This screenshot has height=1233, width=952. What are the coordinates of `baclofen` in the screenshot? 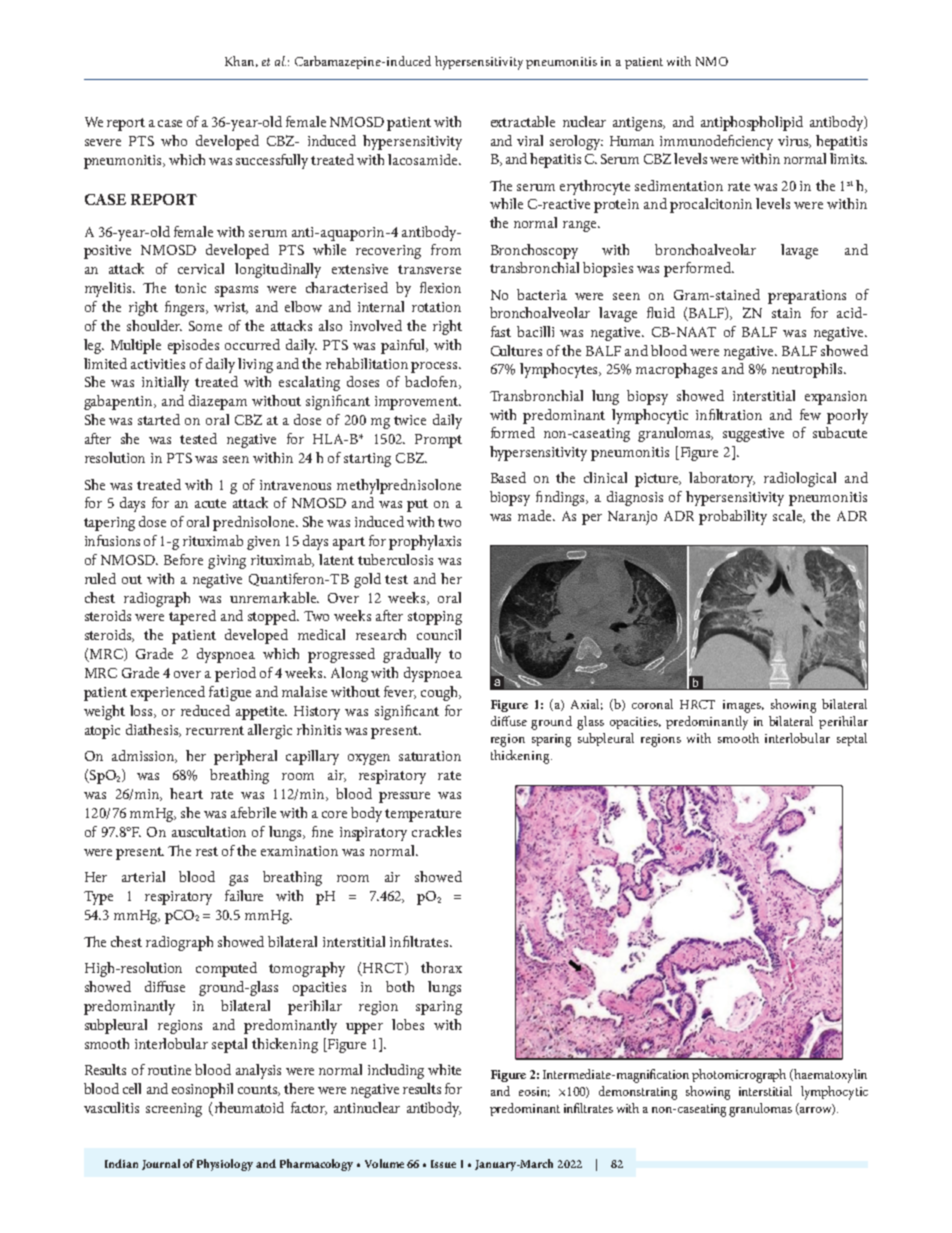 It's located at (433, 382).
